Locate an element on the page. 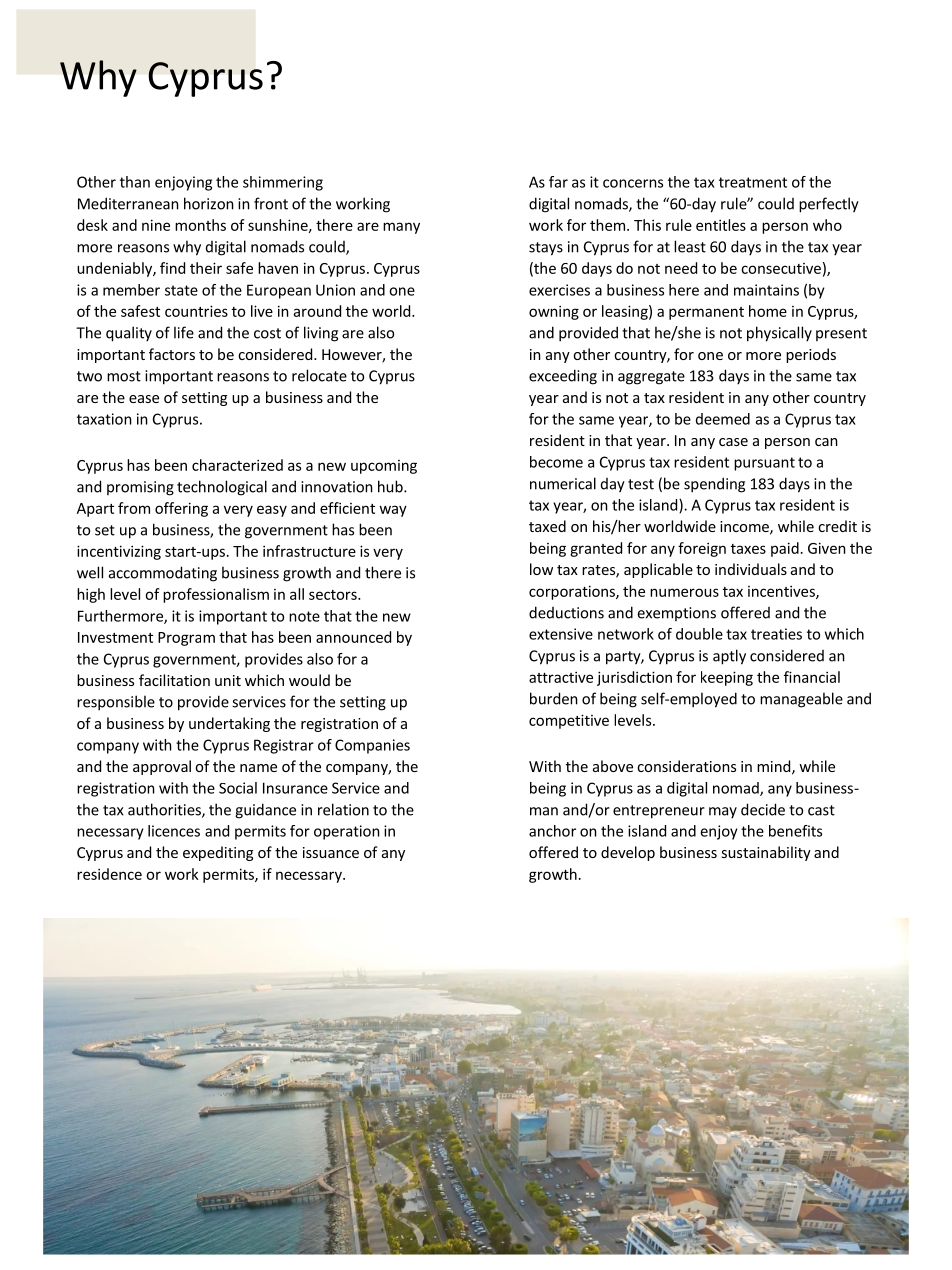 This image has height=1270, width=952. operation is located at coordinates (347, 832).
